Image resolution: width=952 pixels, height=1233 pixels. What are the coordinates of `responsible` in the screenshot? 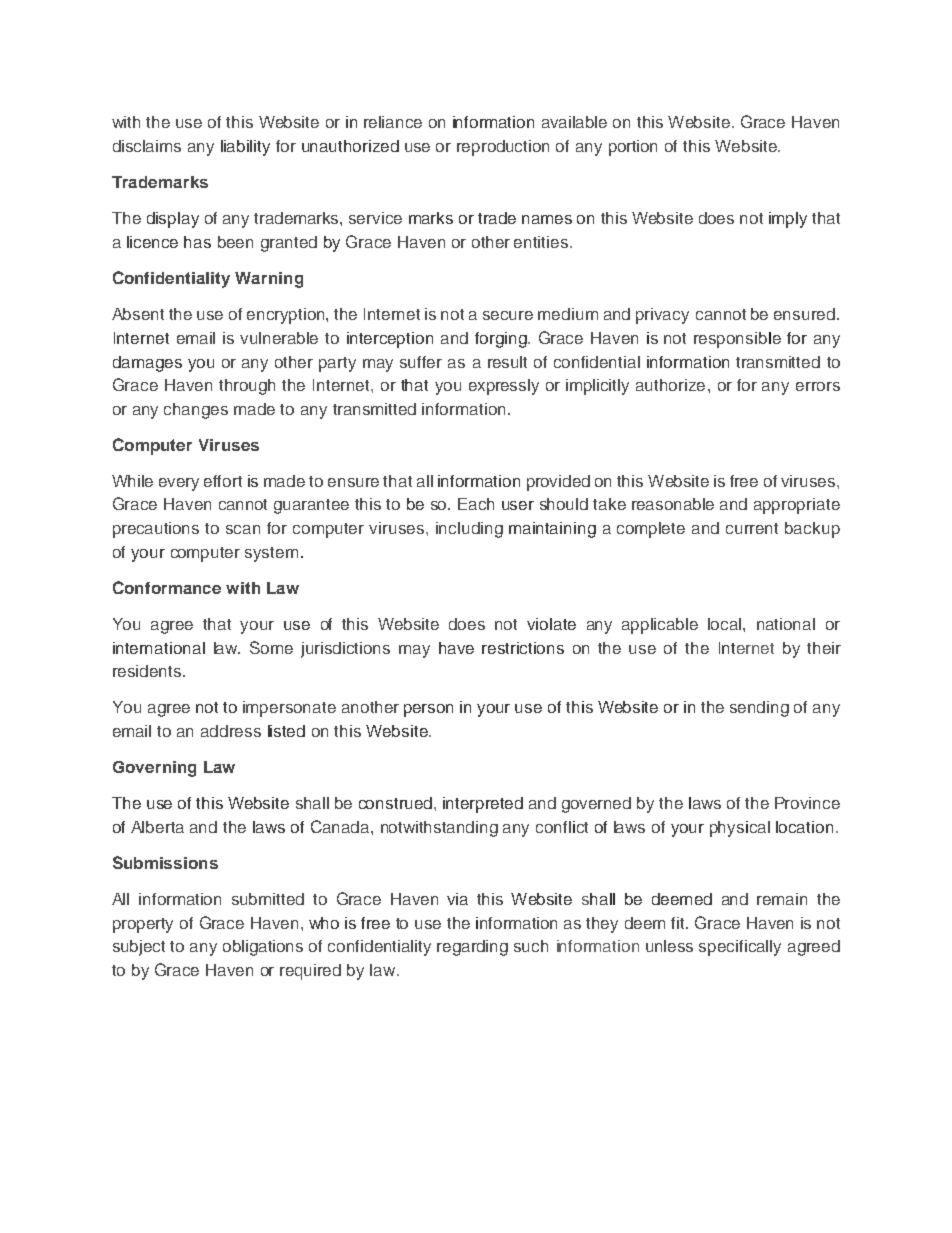 It's located at (737, 340).
